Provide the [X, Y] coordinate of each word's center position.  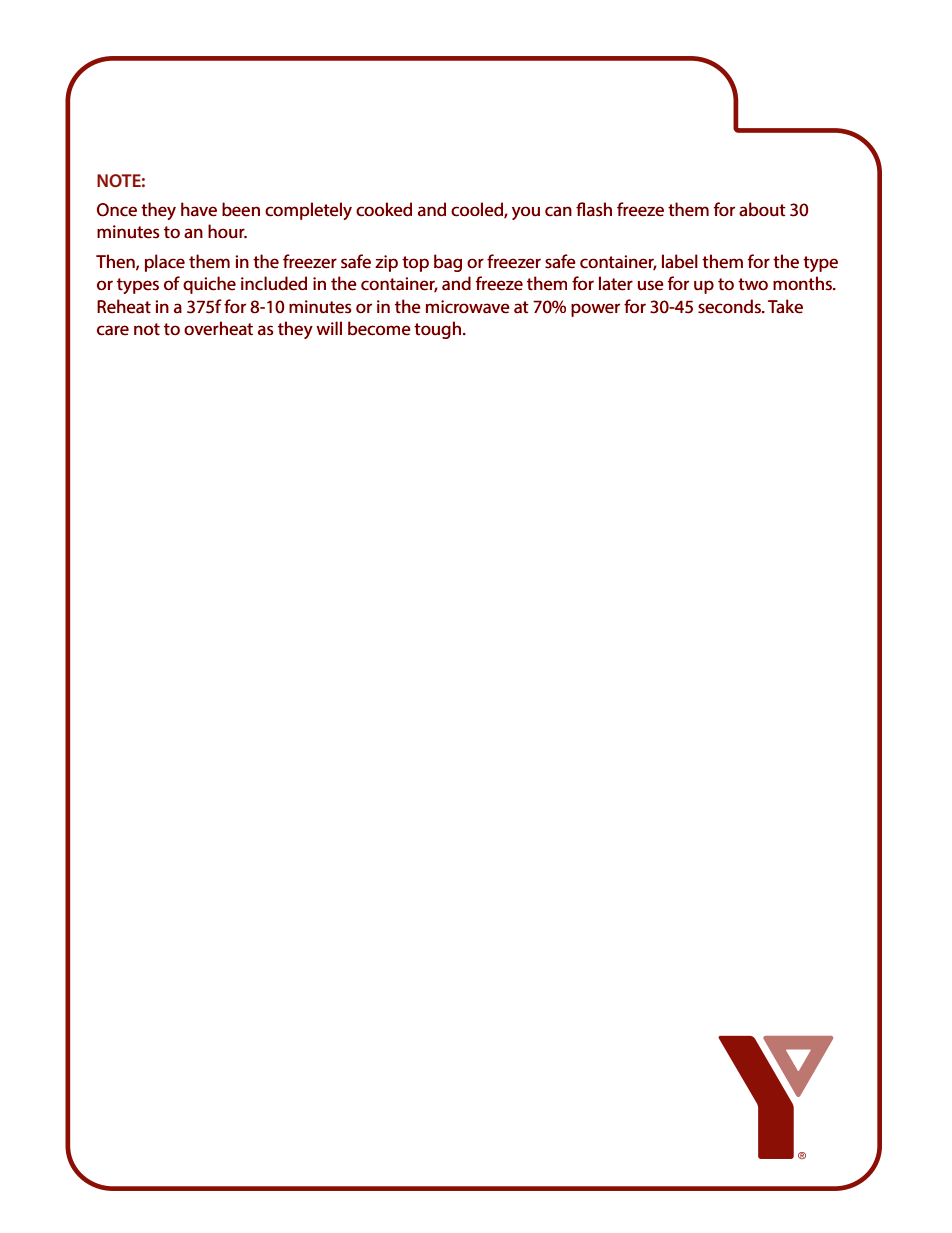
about [762, 209]
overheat [218, 328]
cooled [478, 210]
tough [437, 330]
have [199, 209]
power [595, 310]
